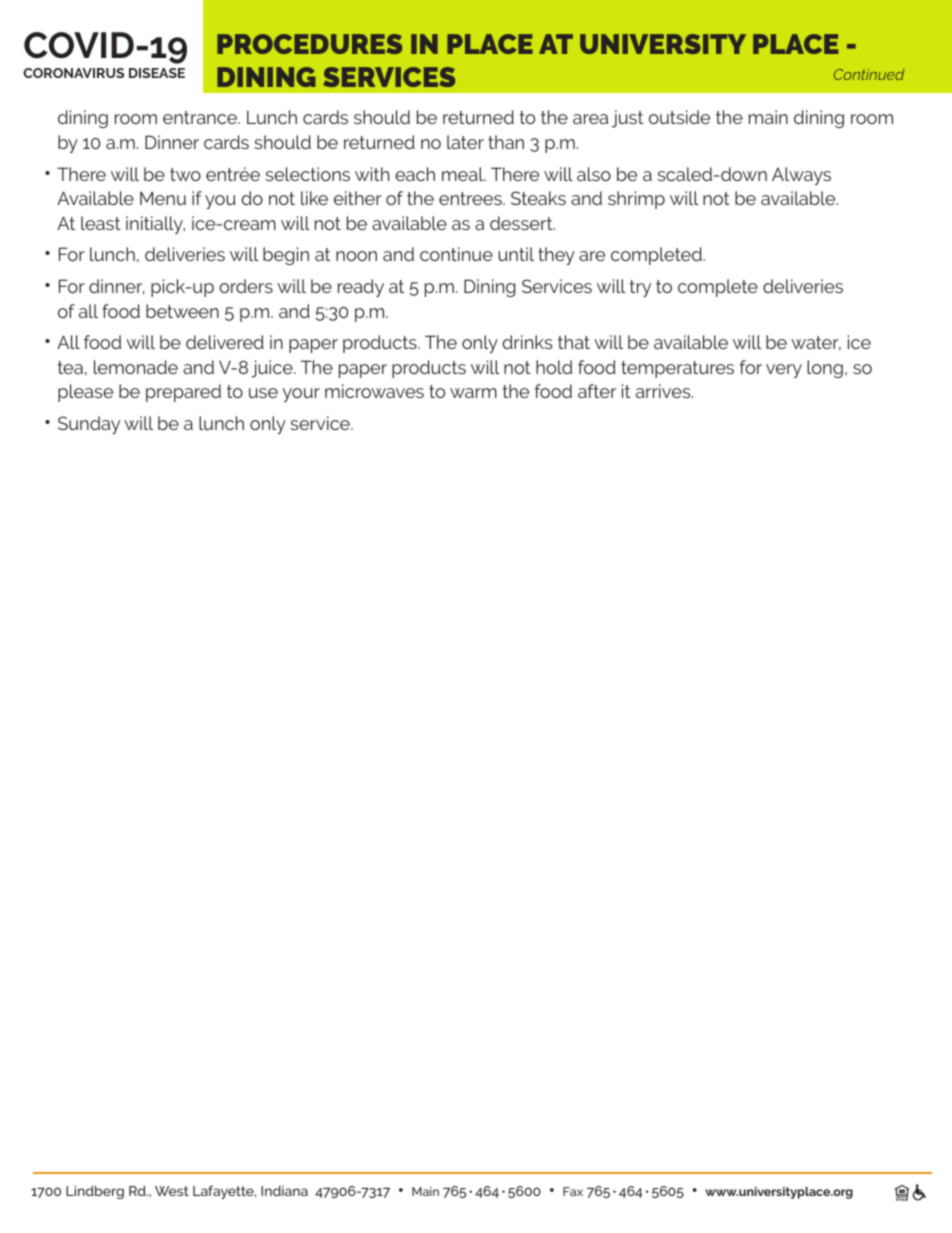 This page has width=952, height=1233. Describe the element at coordinates (374, 391) in the page. I see `microwaves` at that location.
